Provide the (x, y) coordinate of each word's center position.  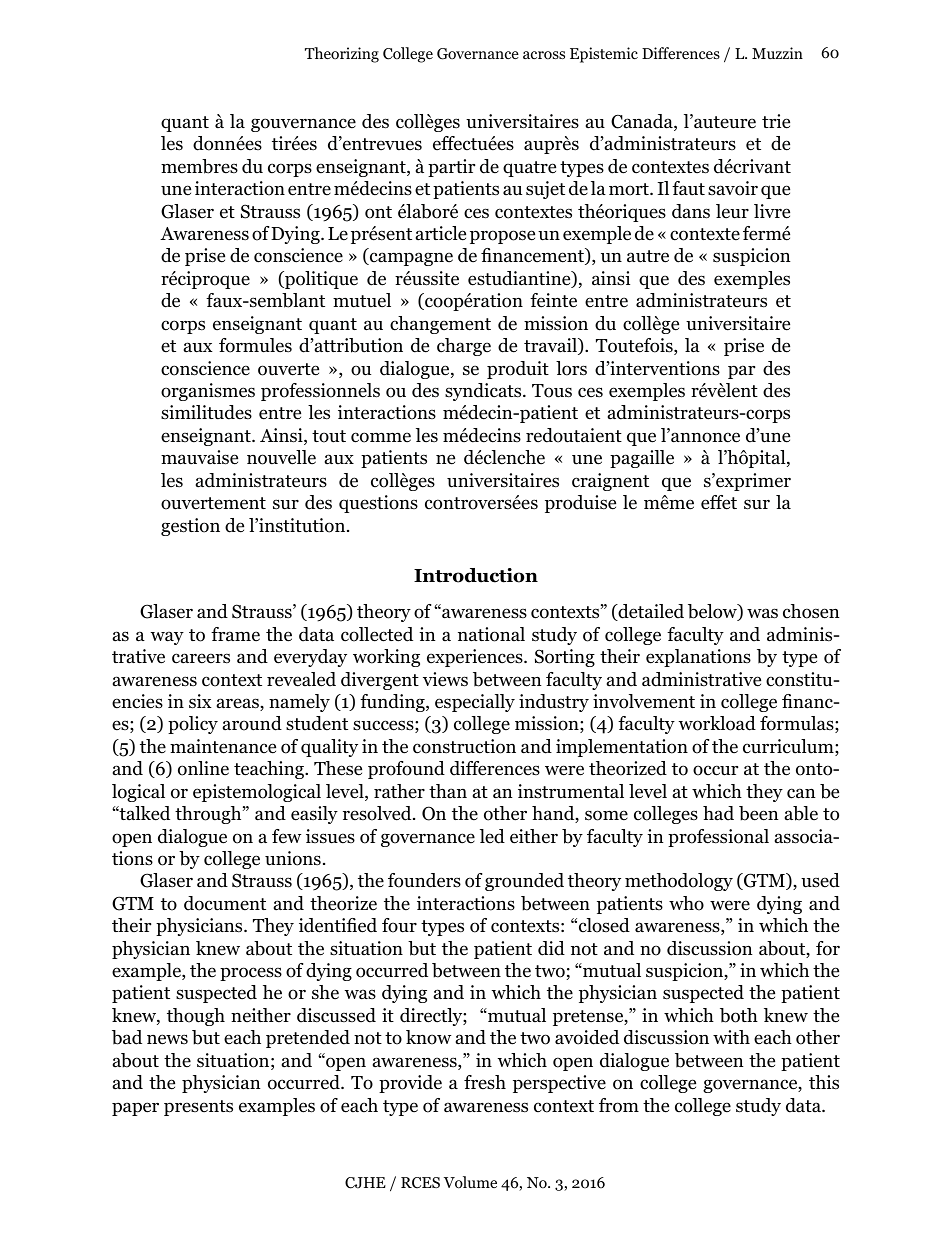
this (824, 1082)
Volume (470, 1182)
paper (135, 1109)
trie (776, 121)
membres (199, 166)
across (544, 55)
